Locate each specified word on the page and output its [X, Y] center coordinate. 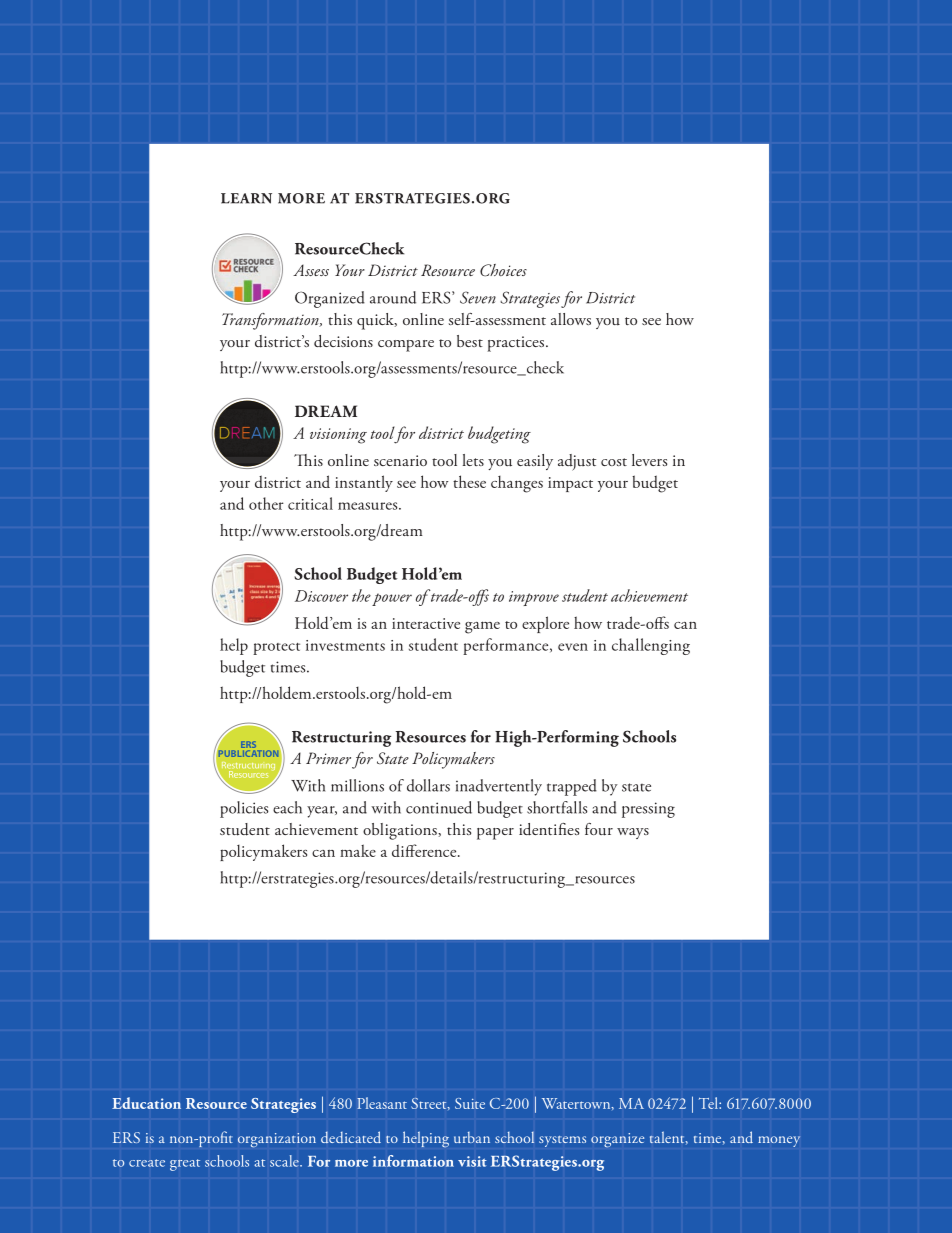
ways [633, 833]
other [266, 503]
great [185, 1165]
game [482, 627]
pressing [648, 810]
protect [276, 649]
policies [244, 809]
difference [425, 850]
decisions [343, 341]
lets [473, 460]
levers [649, 460]
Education [146, 1103]
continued [439, 807]
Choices [503, 270]
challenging [651, 646]
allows [571, 319]
